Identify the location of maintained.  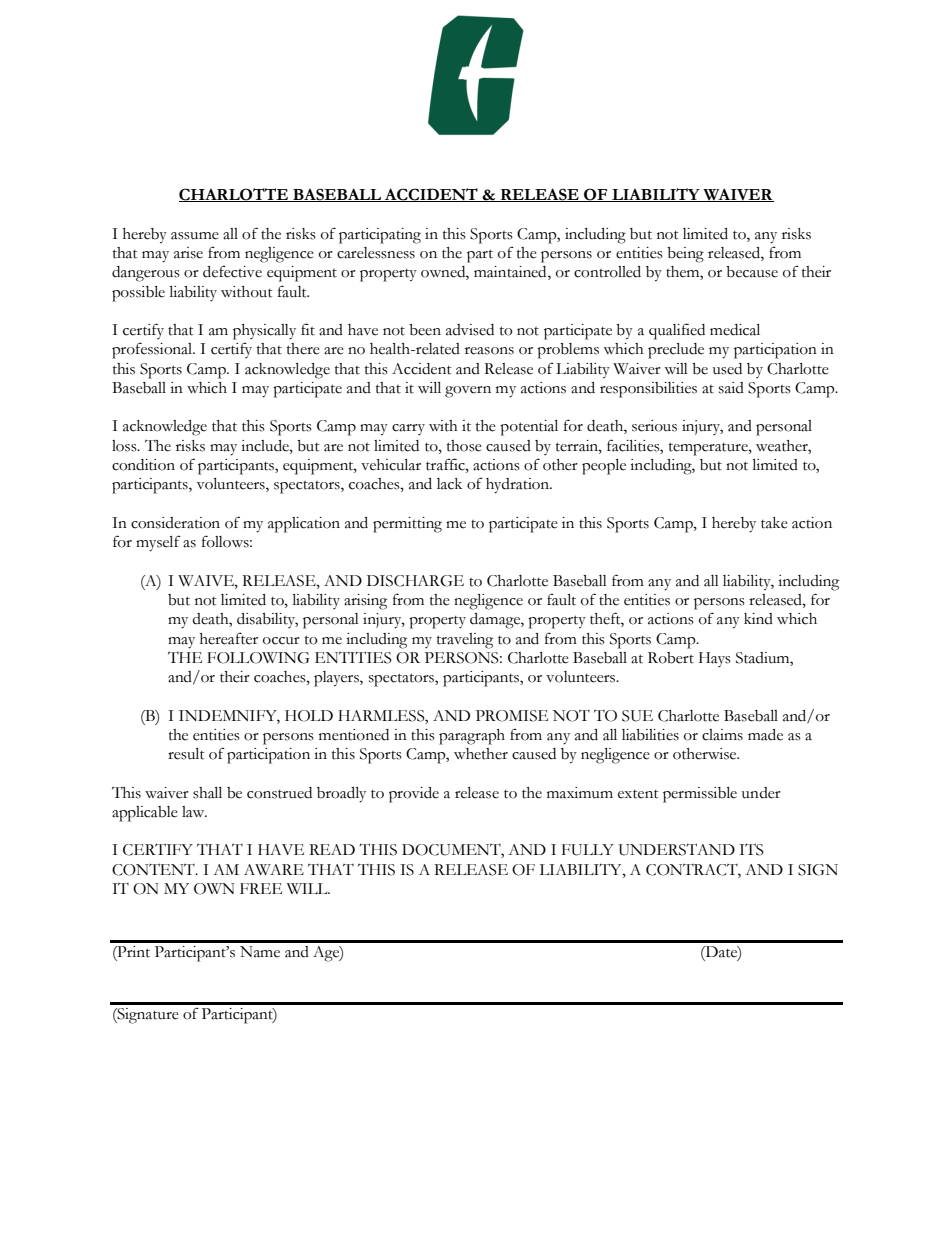
(511, 273).
